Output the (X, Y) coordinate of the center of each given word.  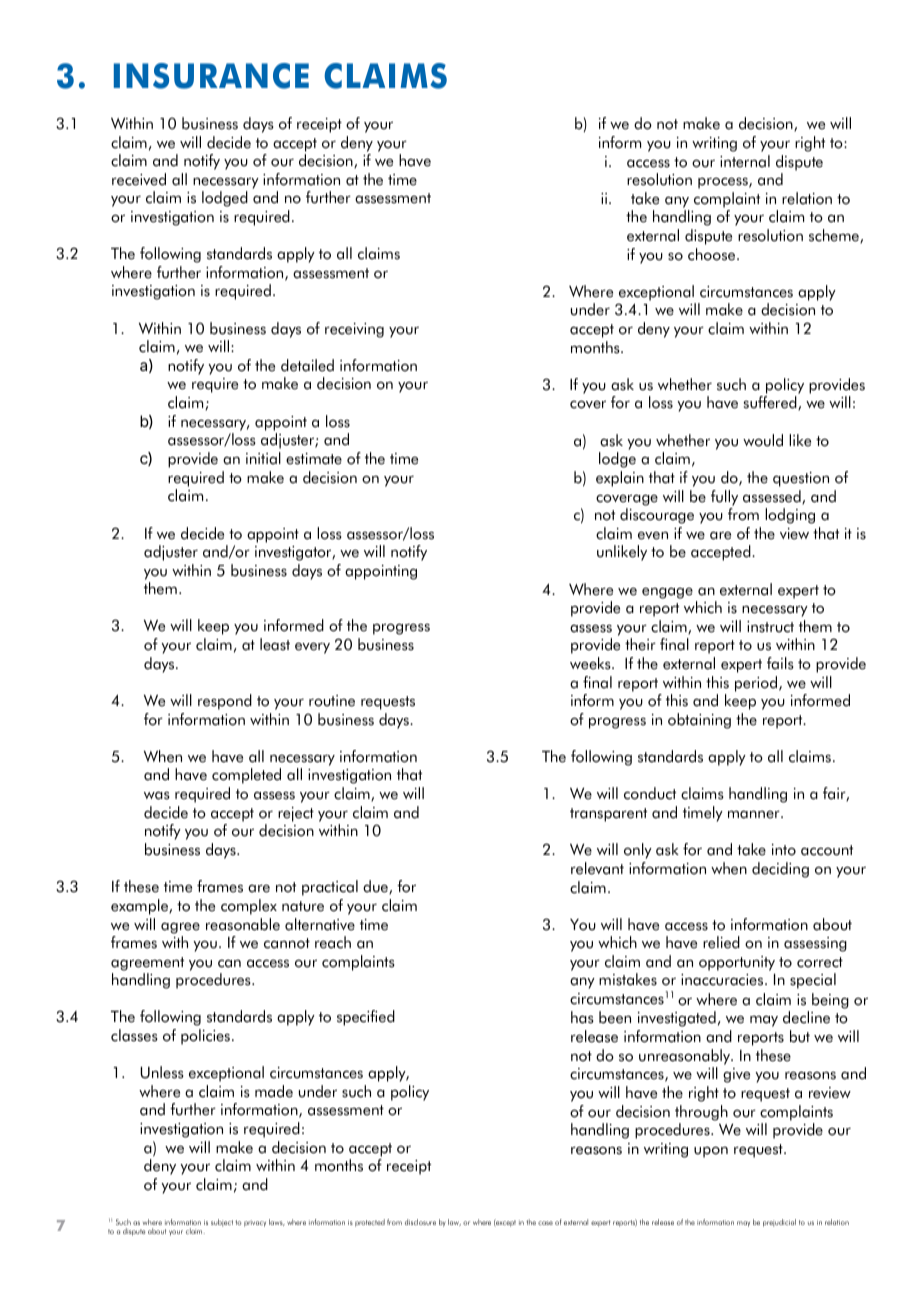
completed (246, 776)
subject (222, 1223)
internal (745, 161)
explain (620, 479)
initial (263, 458)
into (784, 850)
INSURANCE (211, 76)
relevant (597, 868)
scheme (835, 236)
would (763, 440)
